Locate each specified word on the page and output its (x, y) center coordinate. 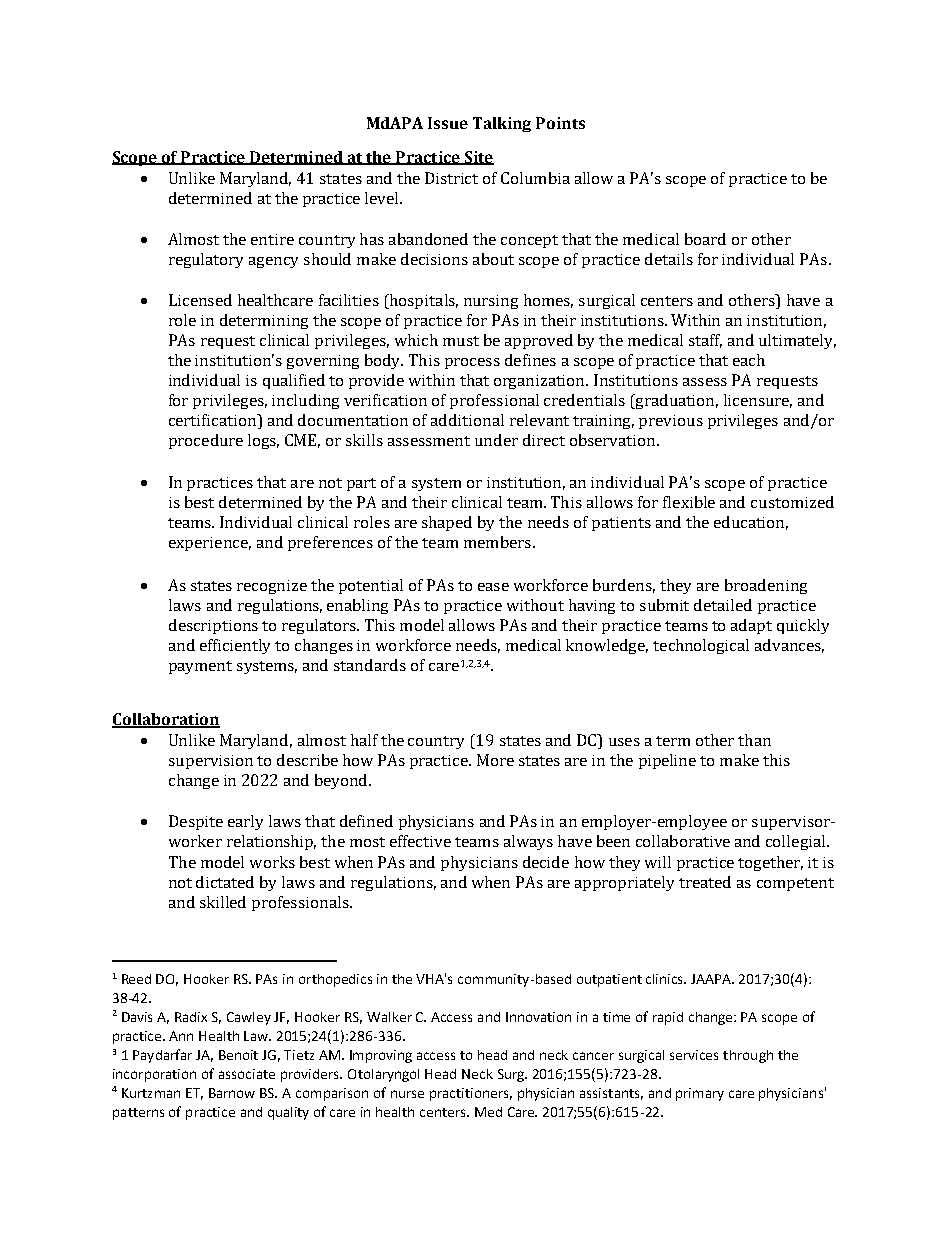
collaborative (683, 841)
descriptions (213, 626)
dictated (225, 882)
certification (214, 421)
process (472, 363)
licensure (758, 401)
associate (247, 1074)
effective (420, 841)
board (705, 239)
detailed (723, 605)
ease (493, 587)
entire (272, 239)
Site (478, 158)
